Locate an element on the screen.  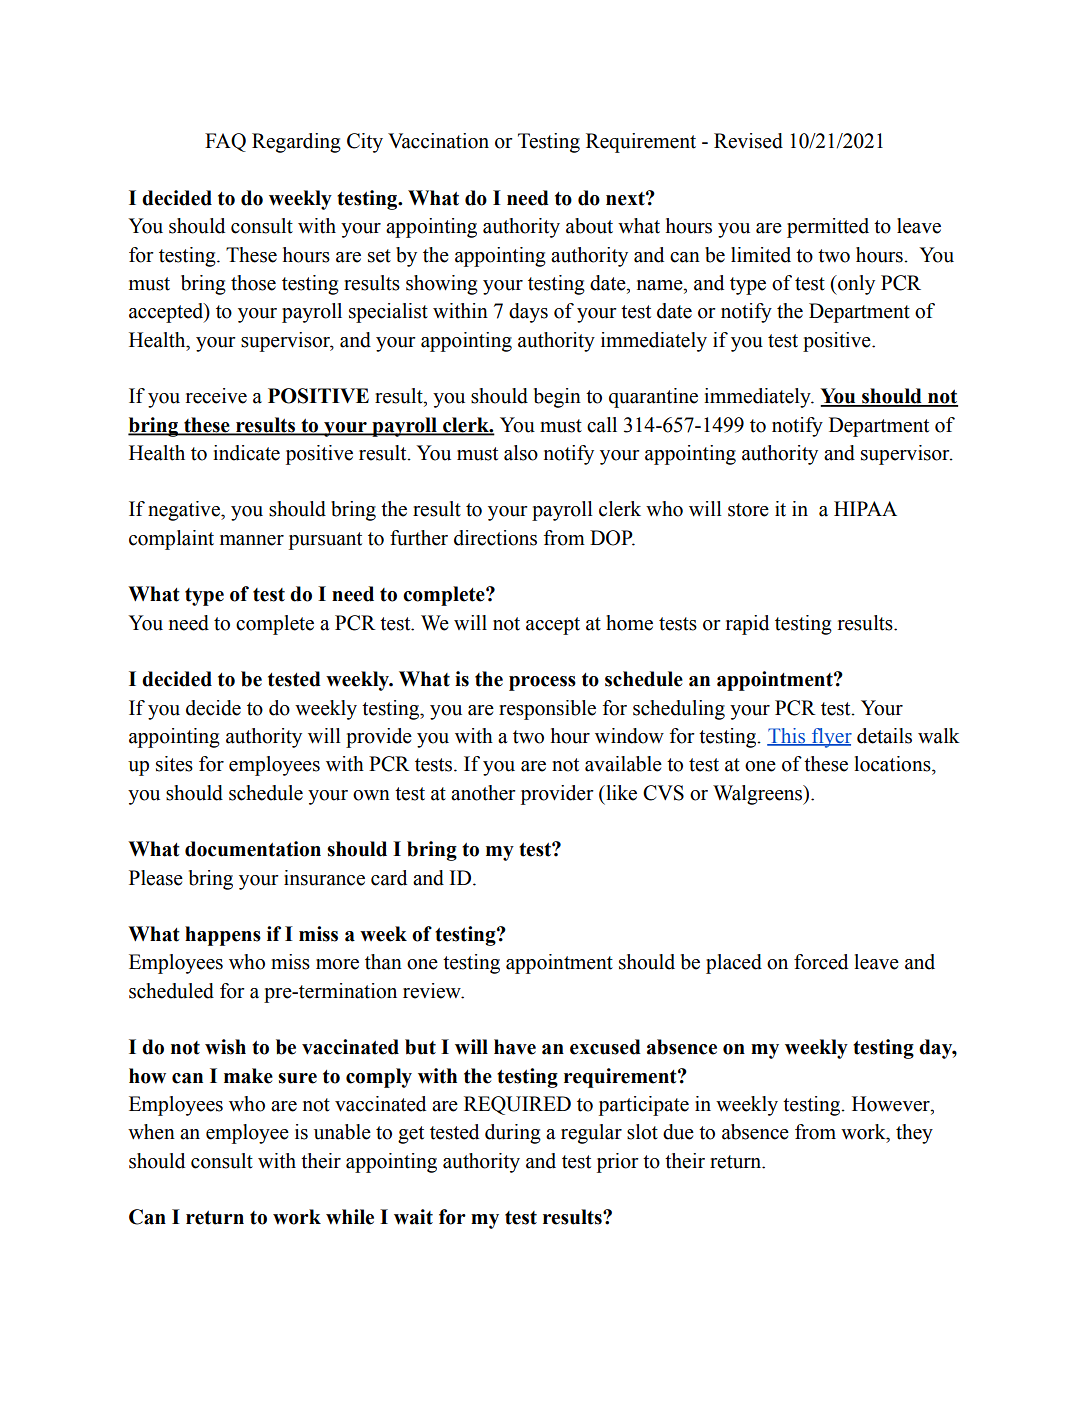
while is located at coordinates (350, 1217).
